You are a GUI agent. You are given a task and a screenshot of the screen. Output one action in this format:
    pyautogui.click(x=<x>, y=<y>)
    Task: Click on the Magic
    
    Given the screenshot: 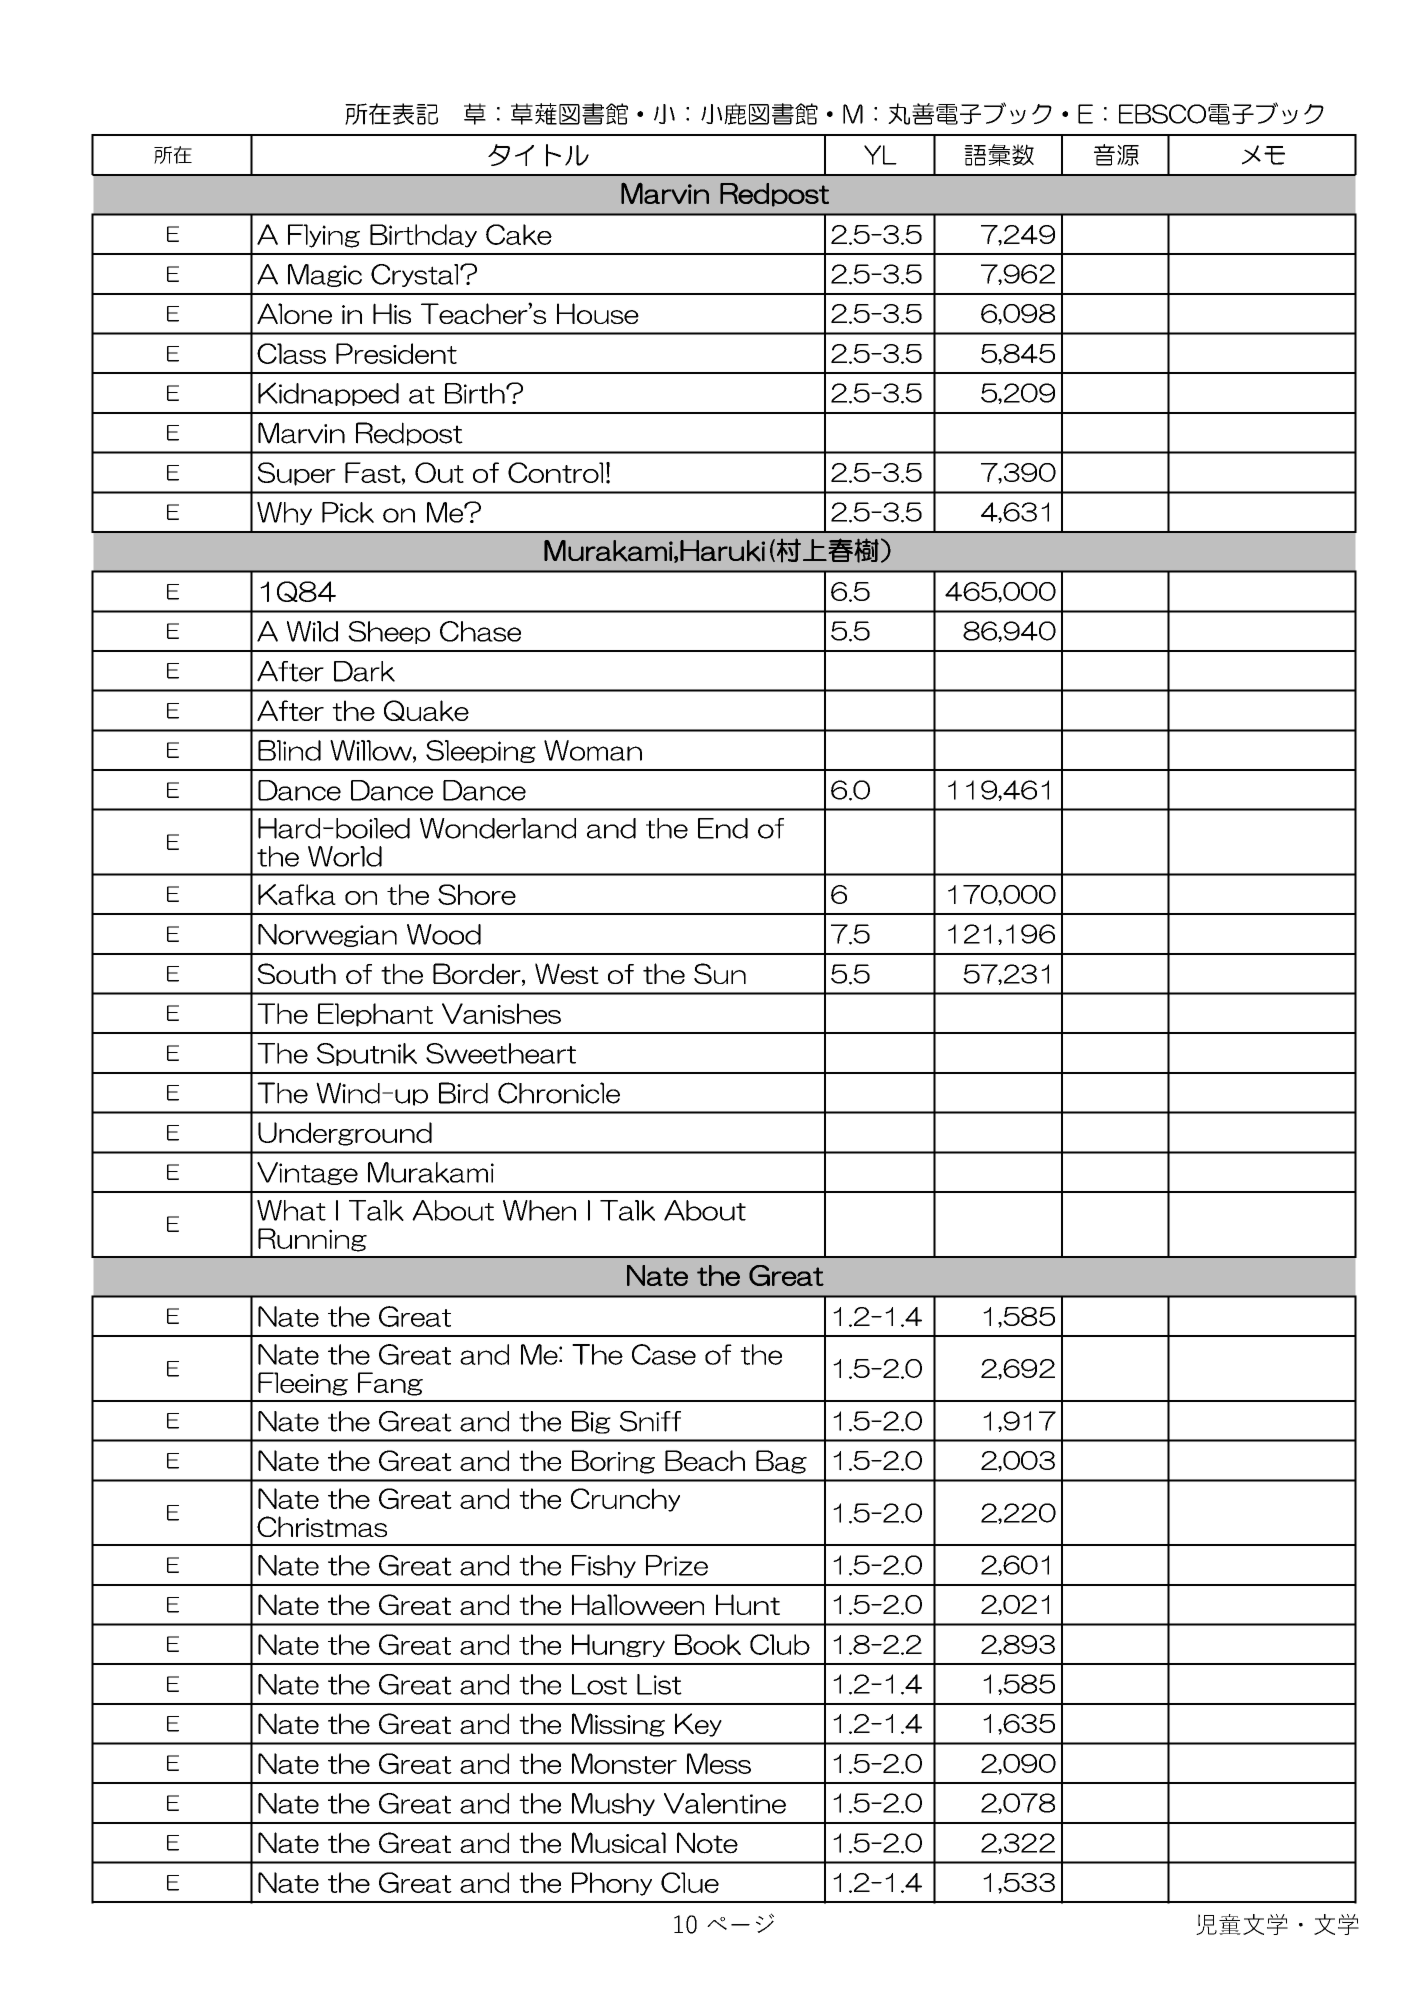 What is the action you would take?
    pyautogui.click(x=325, y=275)
